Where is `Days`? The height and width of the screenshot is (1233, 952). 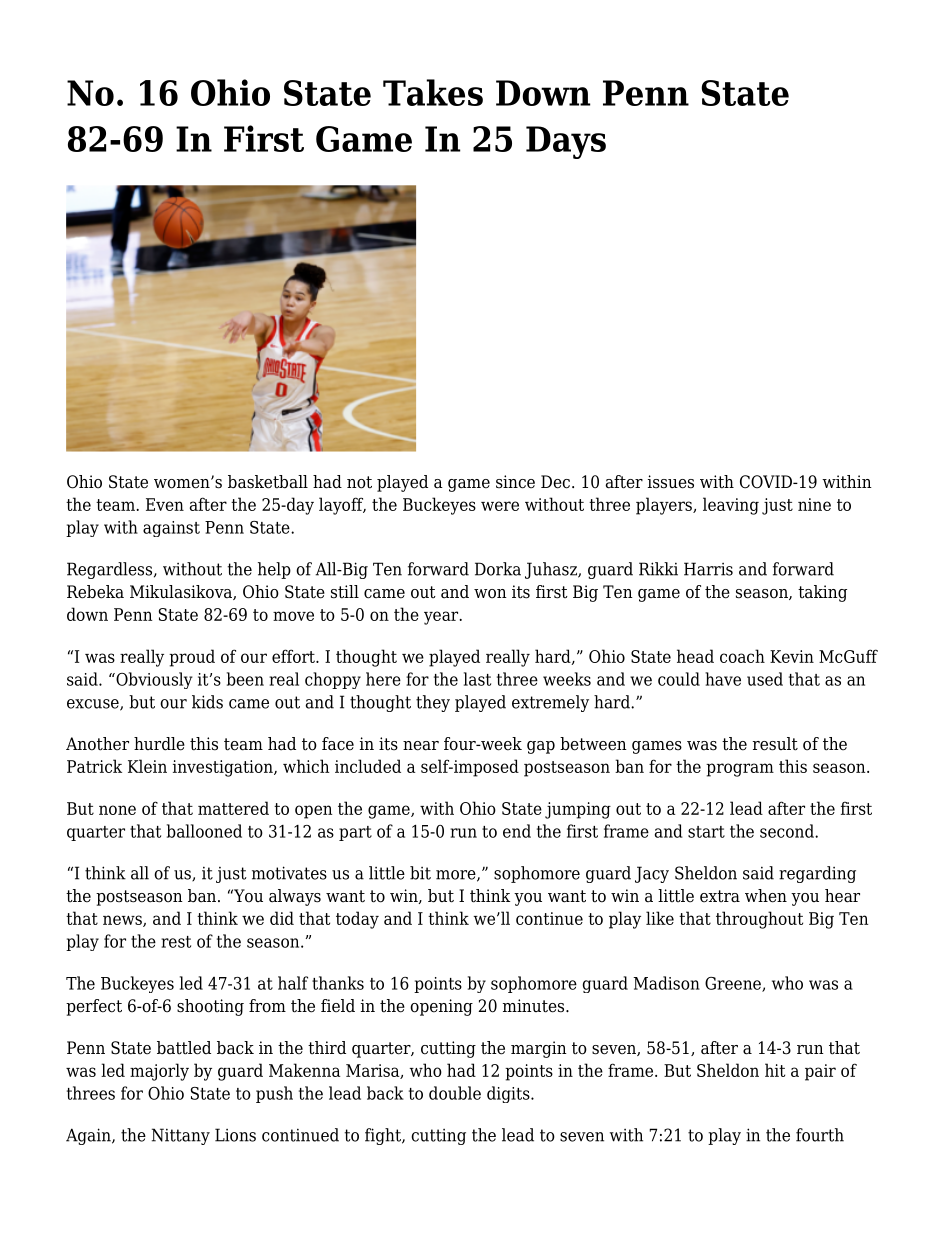 Days is located at coordinates (566, 142).
